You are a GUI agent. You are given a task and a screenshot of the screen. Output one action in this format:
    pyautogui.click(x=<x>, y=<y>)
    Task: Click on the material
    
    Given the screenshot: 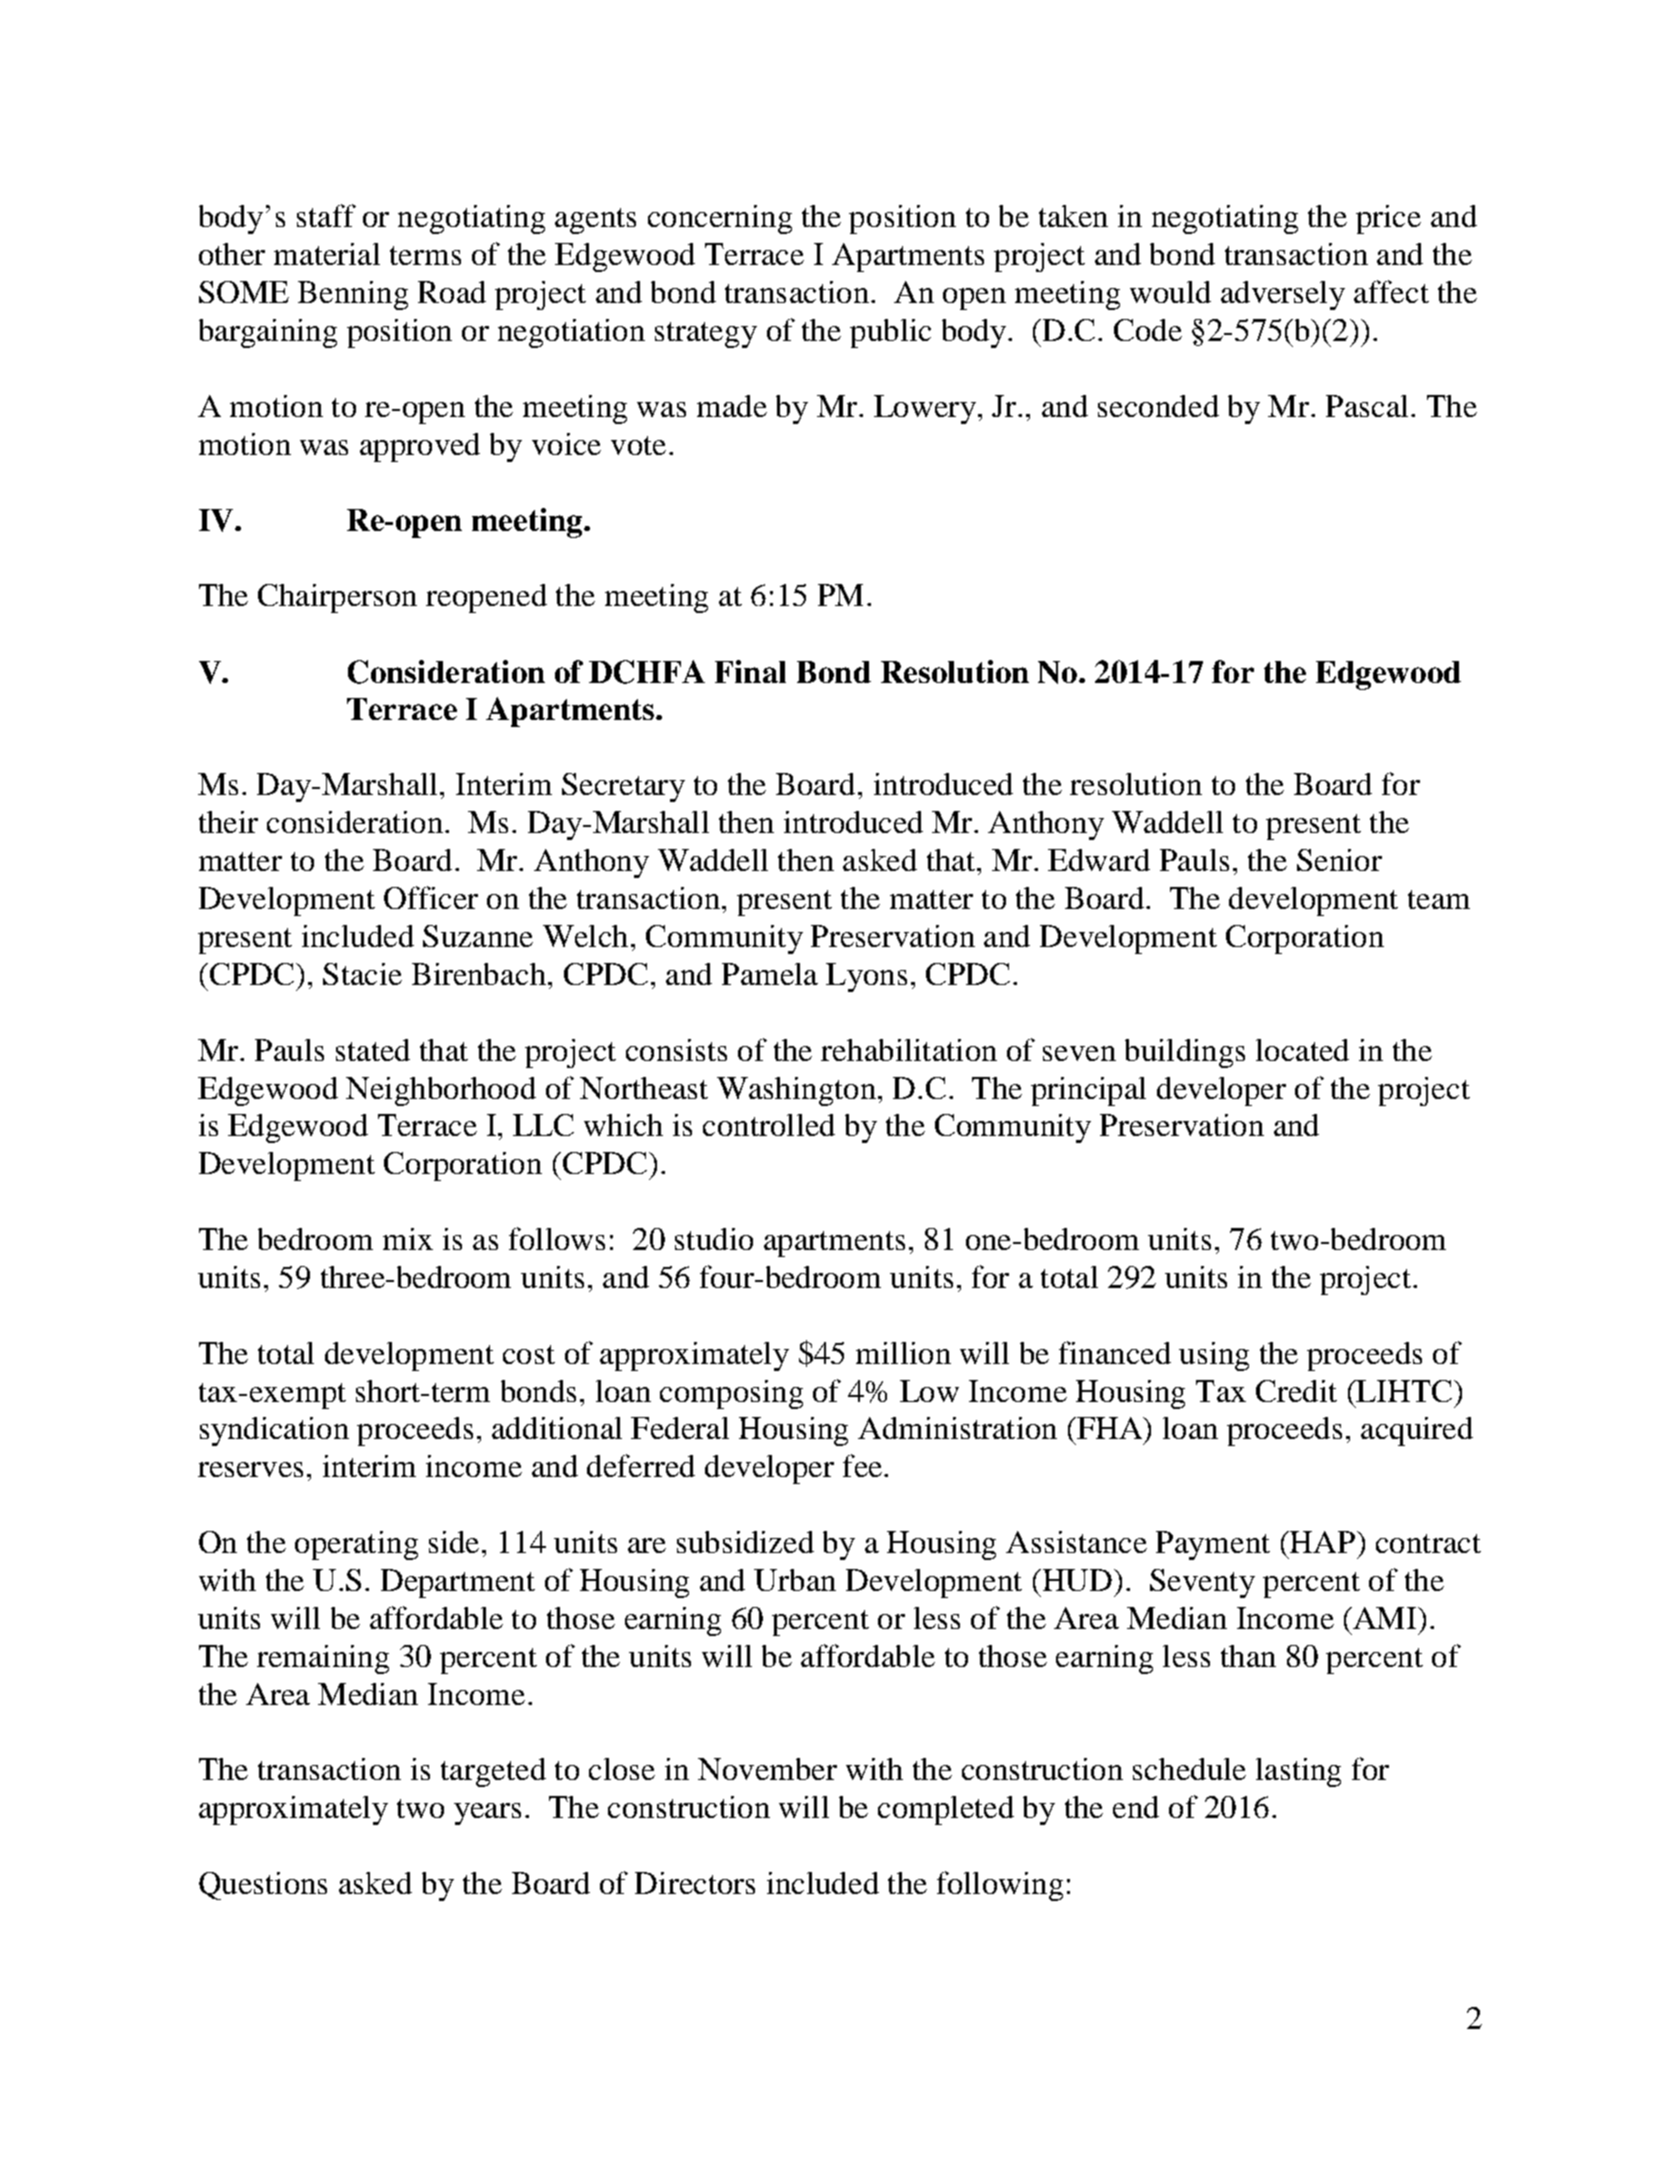 What is the action you would take?
    pyautogui.click(x=327, y=254)
